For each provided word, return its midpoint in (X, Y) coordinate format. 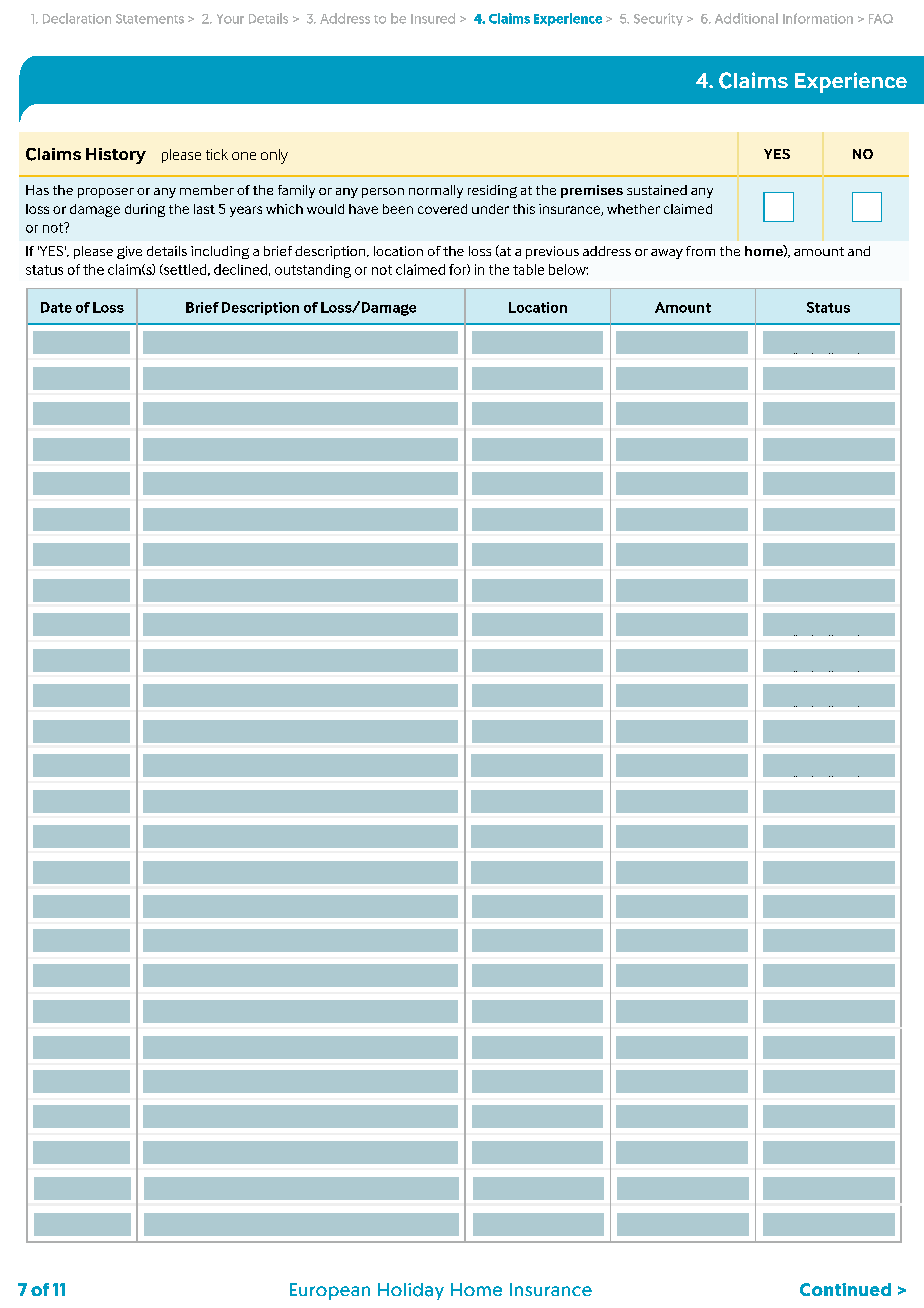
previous (552, 252)
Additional (746, 18)
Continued (845, 1289)
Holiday (411, 1291)
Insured (433, 18)
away (667, 254)
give (129, 252)
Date (56, 307)
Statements (150, 19)
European (330, 1291)
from (700, 251)
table (528, 269)
